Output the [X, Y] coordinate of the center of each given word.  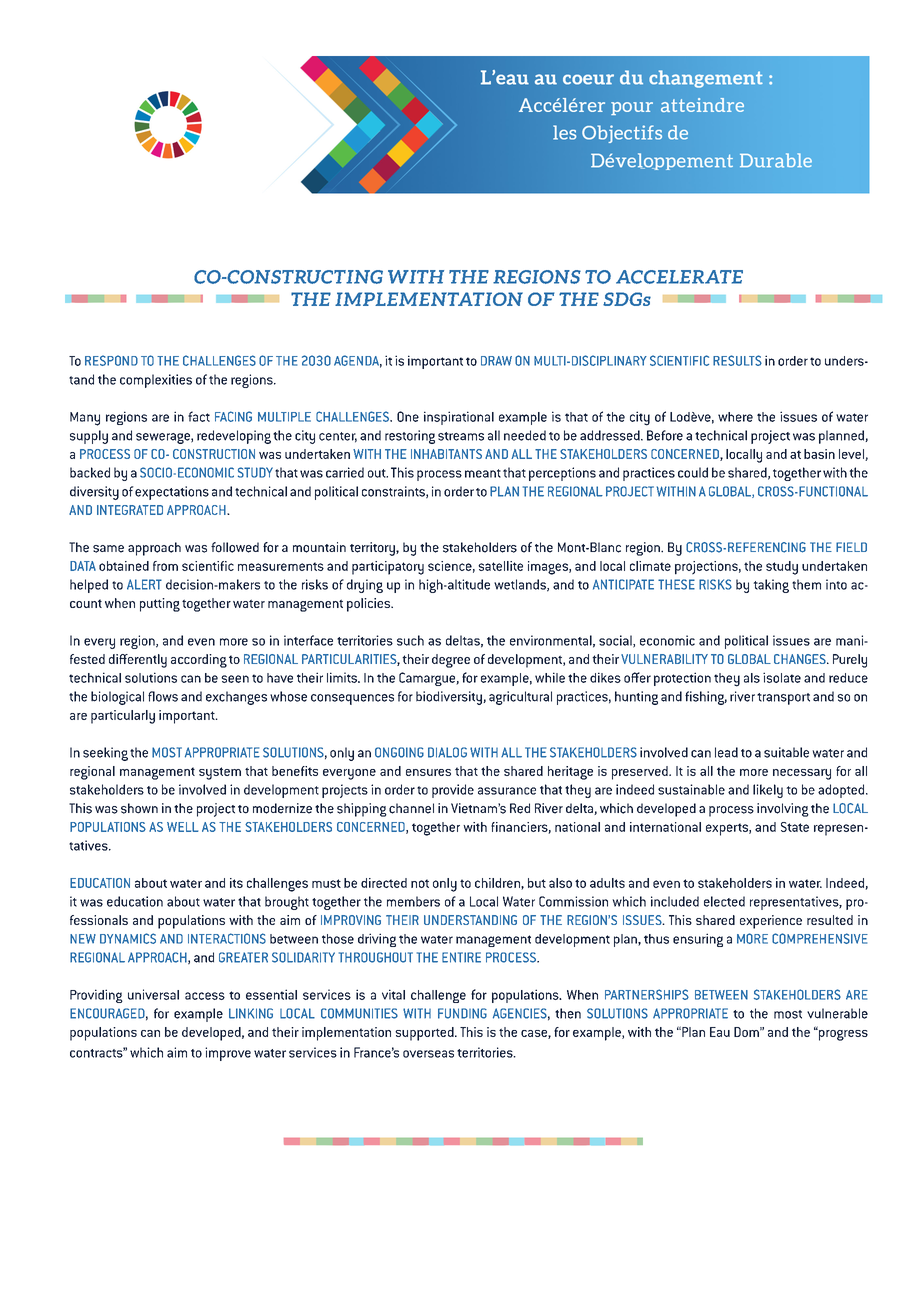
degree [451, 661]
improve [228, 1054]
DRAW [496, 361]
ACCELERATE [679, 277]
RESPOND [111, 360]
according [199, 661]
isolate [782, 677]
